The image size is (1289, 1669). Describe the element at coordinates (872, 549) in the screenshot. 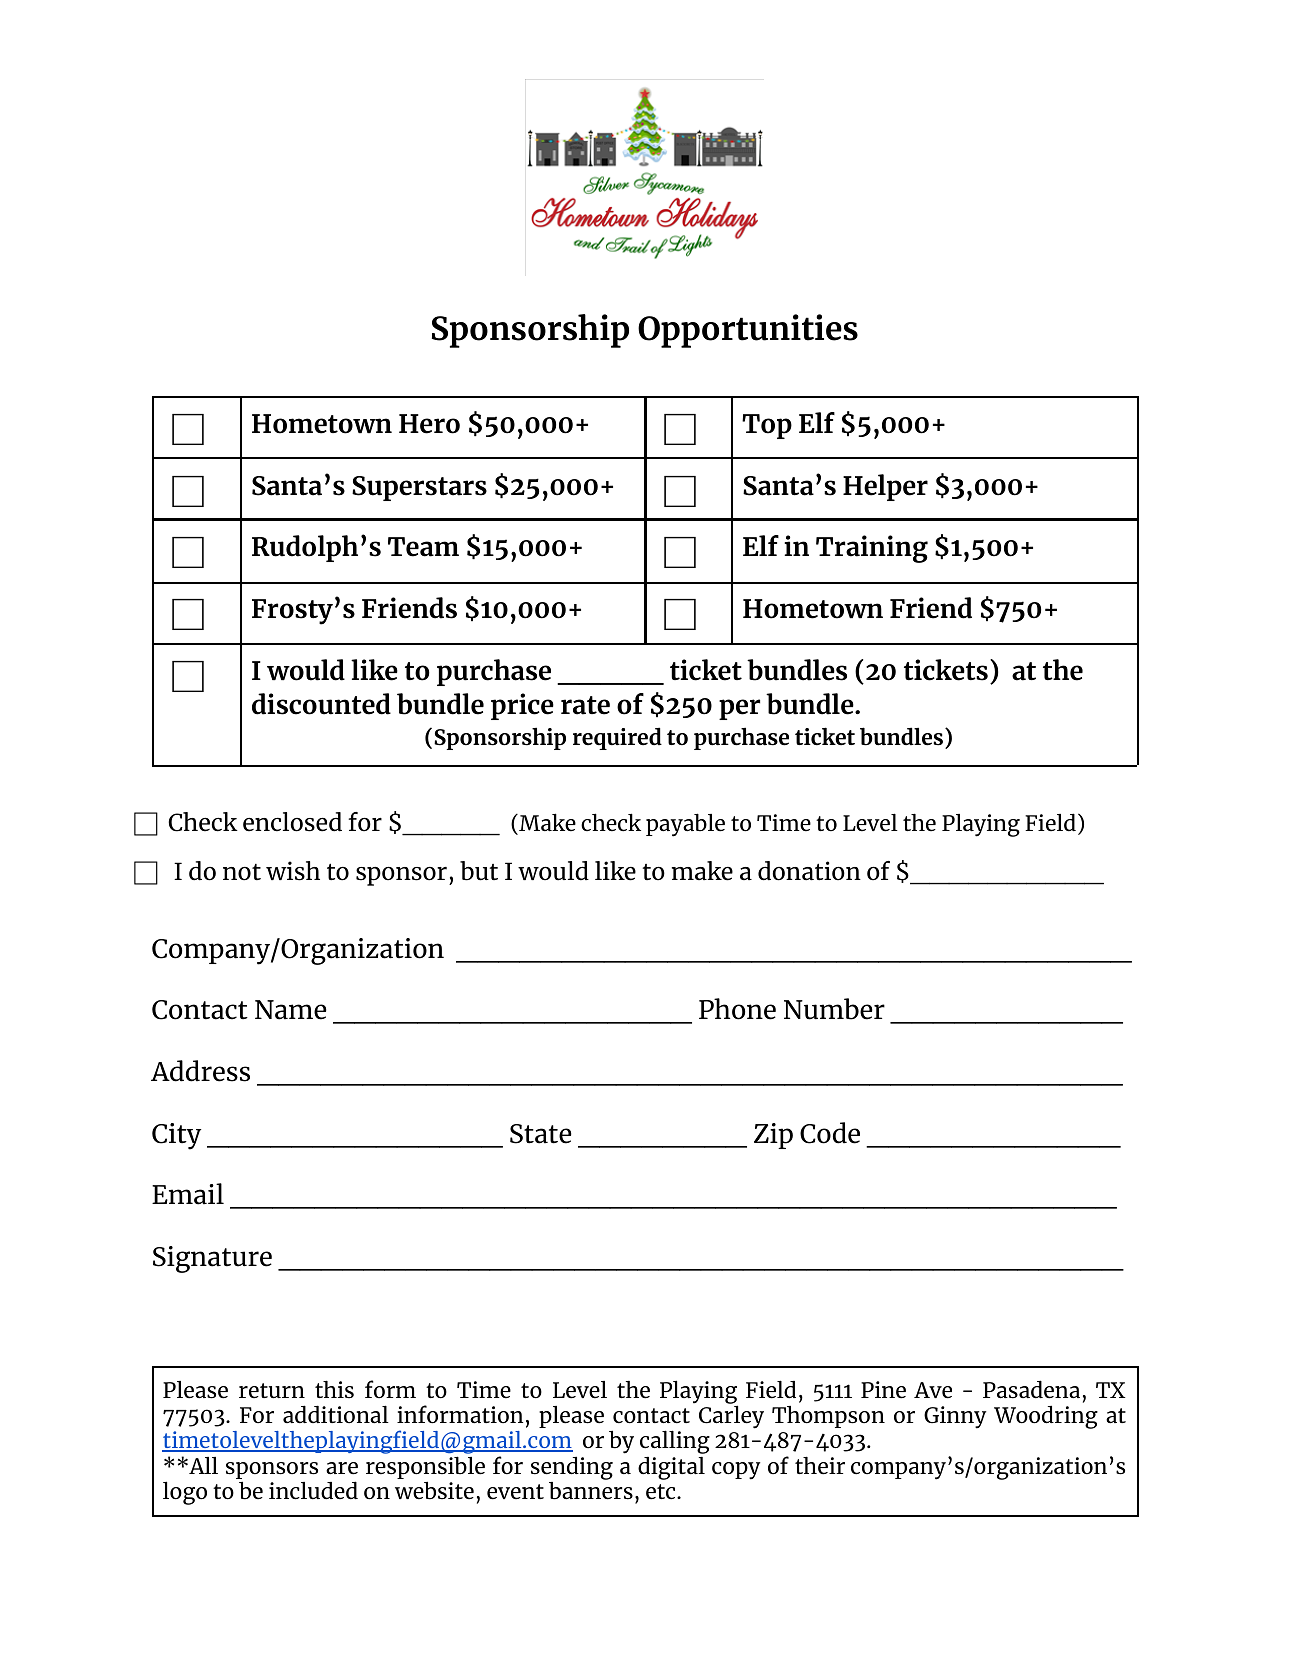

I see `Training` at that location.
